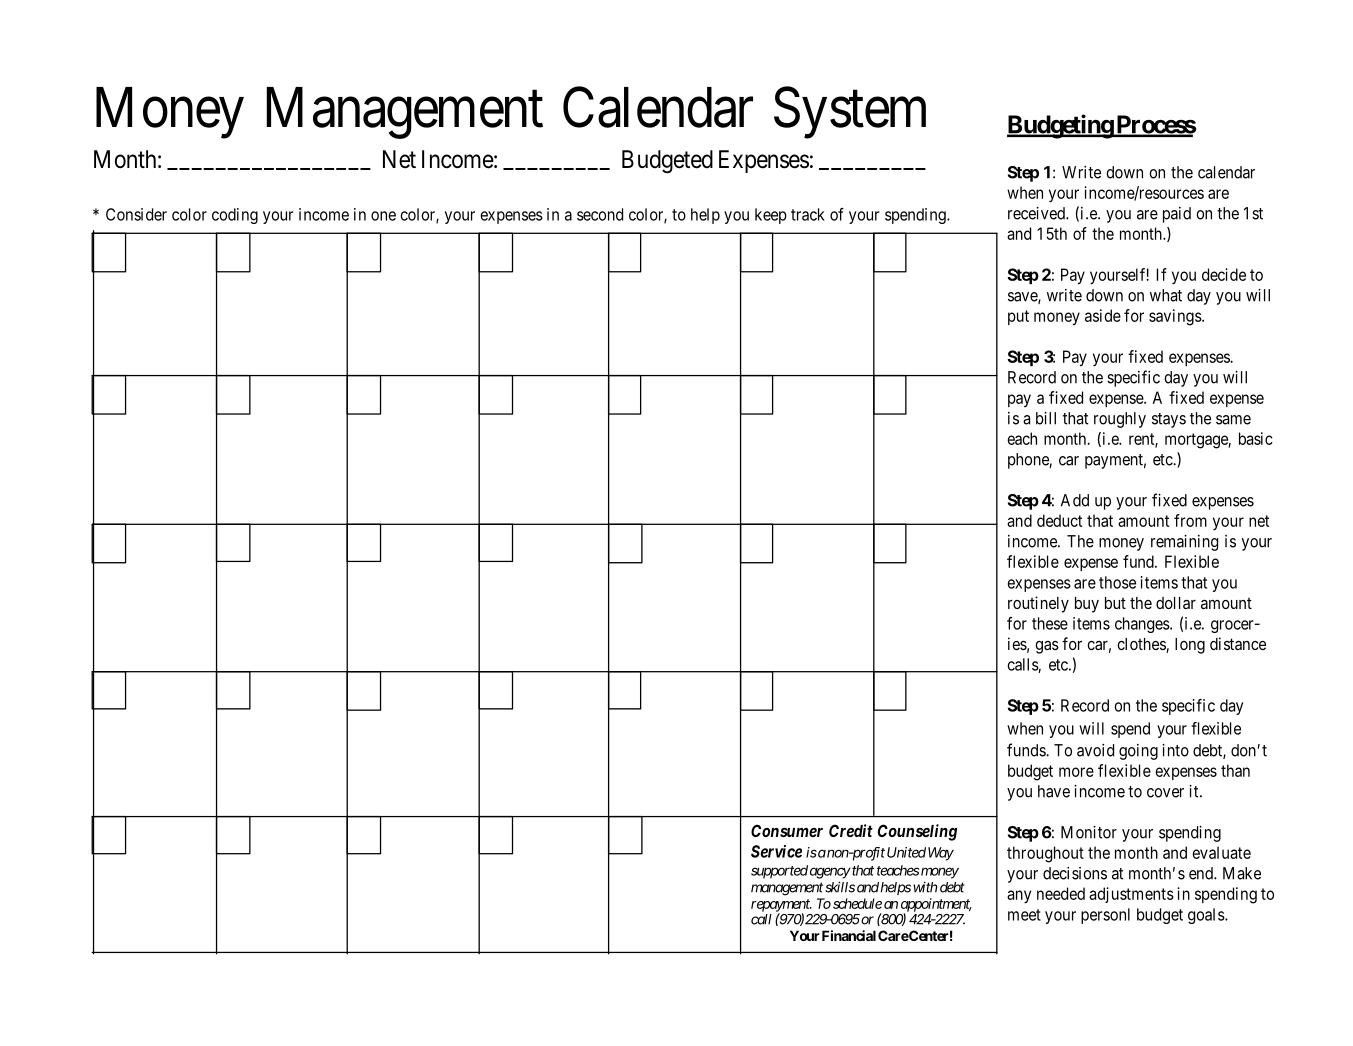  I want to click on Consumer, so click(787, 830).
